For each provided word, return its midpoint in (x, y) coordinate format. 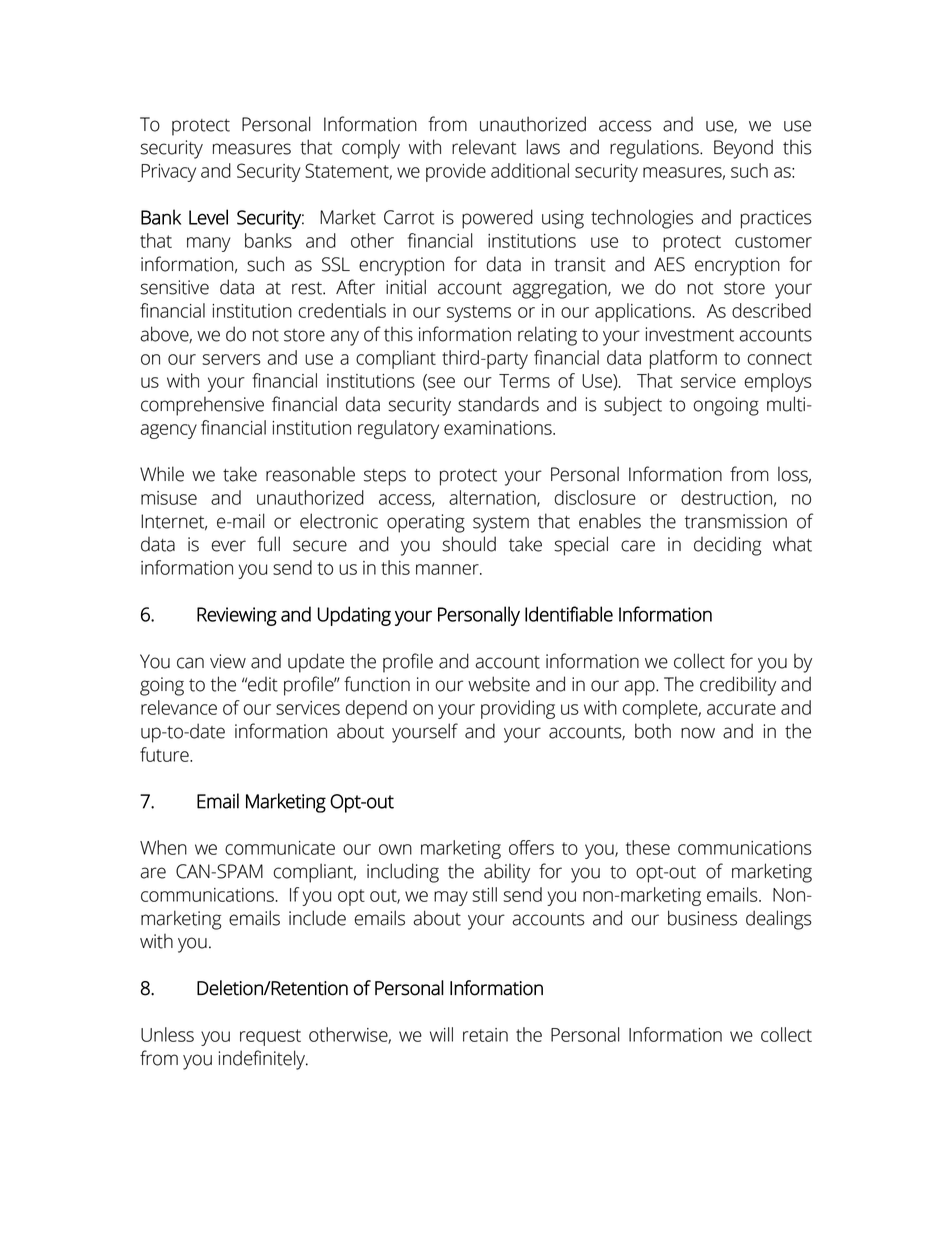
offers (531, 847)
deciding (727, 546)
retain (485, 1035)
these (648, 847)
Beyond (743, 149)
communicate (280, 848)
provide (456, 172)
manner (448, 569)
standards (498, 404)
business (702, 918)
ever (229, 546)
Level (208, 217)
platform (683, 359)
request (270, 1037)
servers (231, 359)
